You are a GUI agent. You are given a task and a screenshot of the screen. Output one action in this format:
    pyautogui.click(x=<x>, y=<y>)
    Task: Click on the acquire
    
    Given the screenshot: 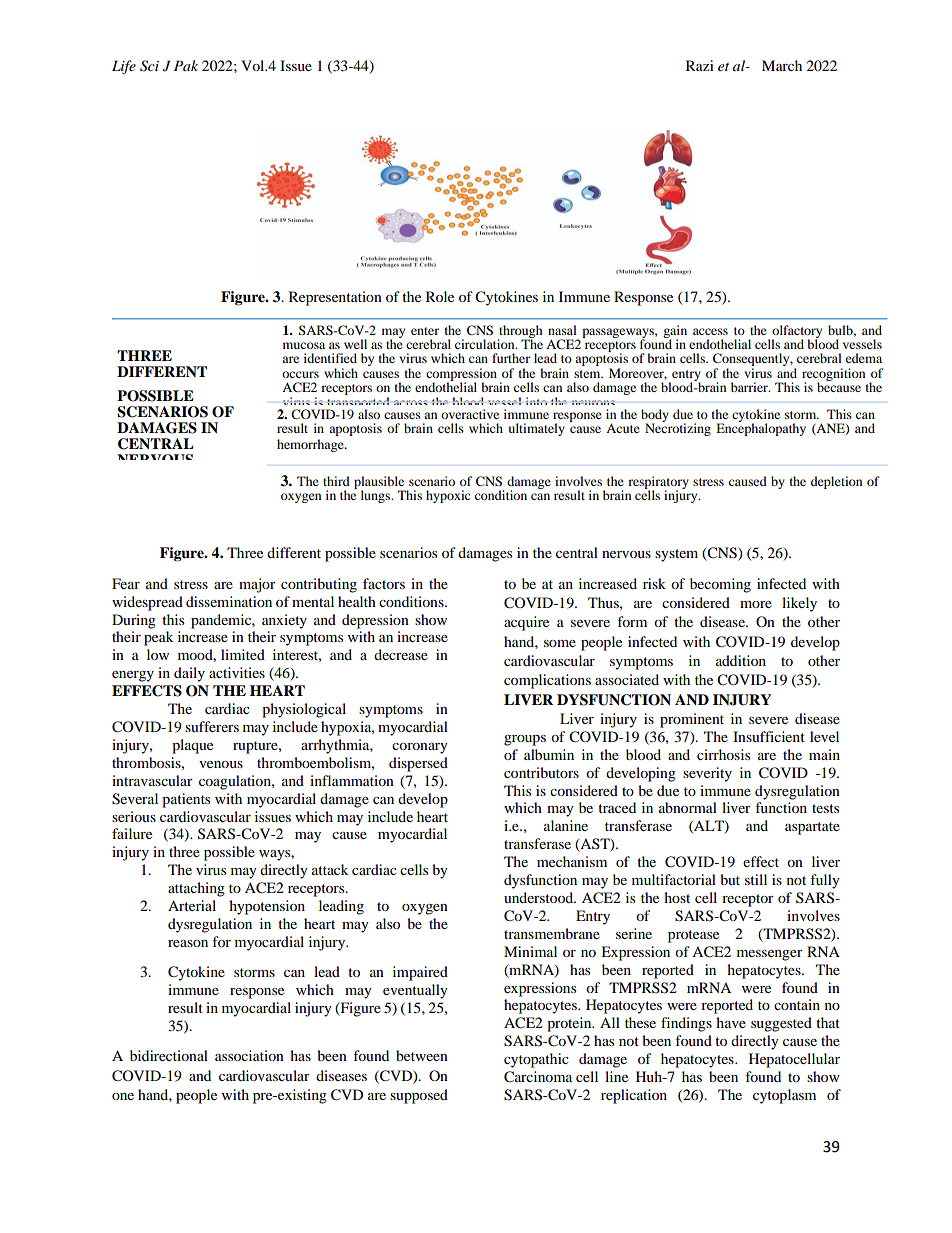 What is the action you would take?
    pyautogui.click(x=526, y=623)
